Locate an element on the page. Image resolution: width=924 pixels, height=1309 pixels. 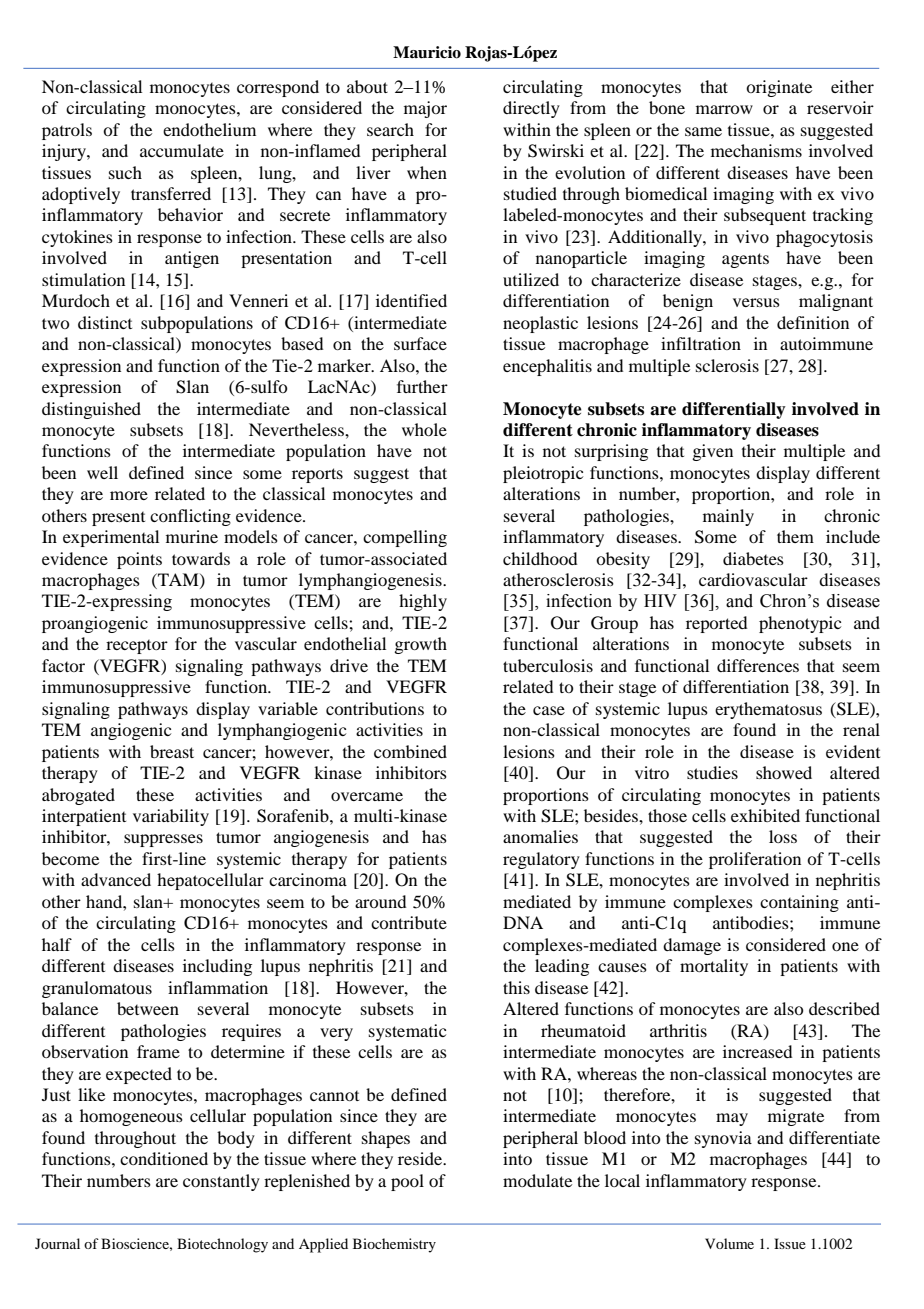
growth is located at coordinates (420, 645).
